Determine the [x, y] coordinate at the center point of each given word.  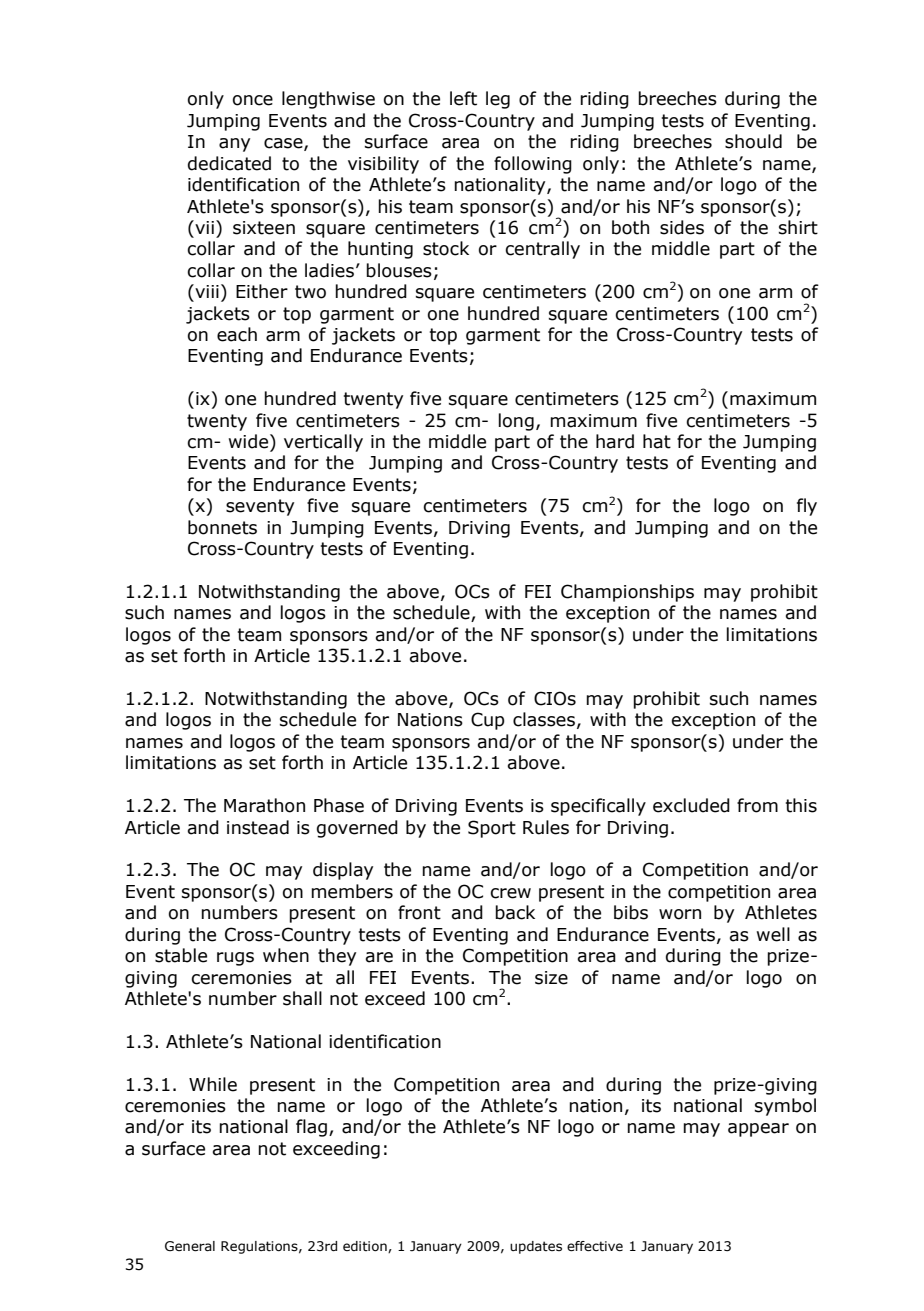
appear [758, 1130]
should [753, 141]
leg [498, 100]
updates [536, 1247]
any [234, 145]
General [190, 1246]
